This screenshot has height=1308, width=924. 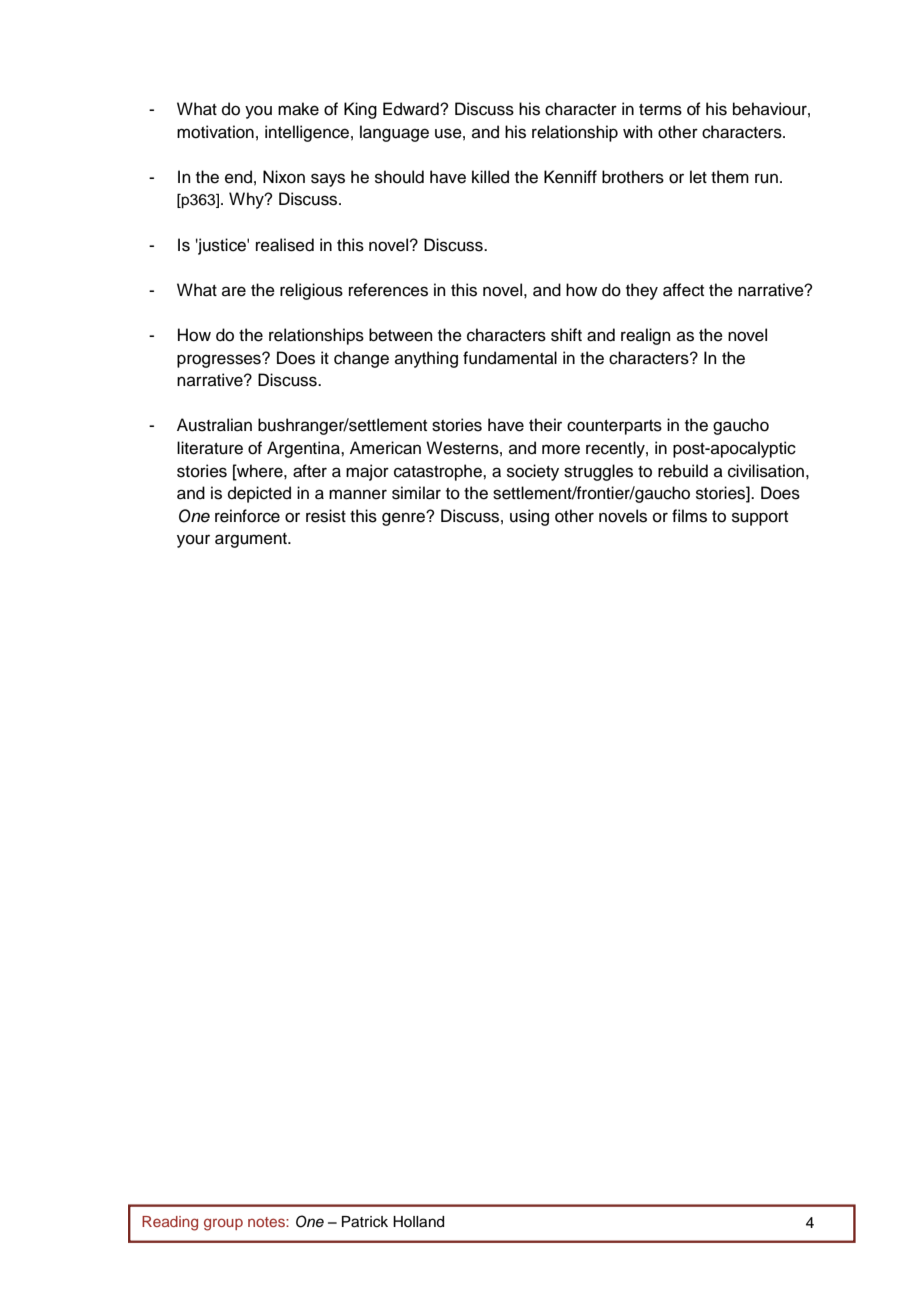 I want to click on let, so click(x=698, y=177).
